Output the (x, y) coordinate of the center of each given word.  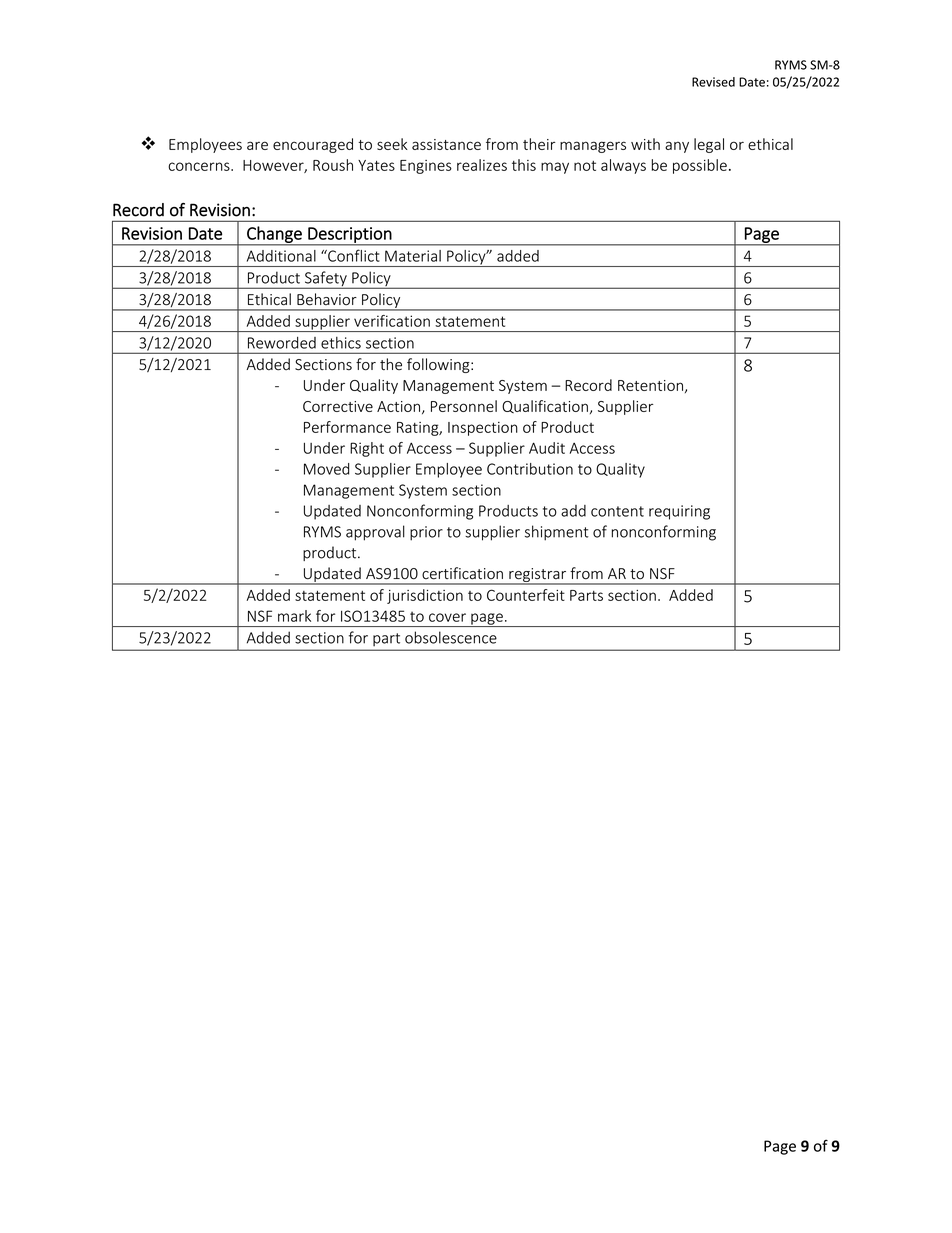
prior (426, 533)
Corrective (338, 406)
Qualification (545, 406)
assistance (446, 144)
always (623, 166)
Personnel (464, 406)
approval (375, 533)
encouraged (313, 145)
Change (274, 235)
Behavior (327, 299)
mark (294, 616)
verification (392, 321)
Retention (650, 385)
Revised (713, 82)
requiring (679, 512)
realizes (482, 165)
